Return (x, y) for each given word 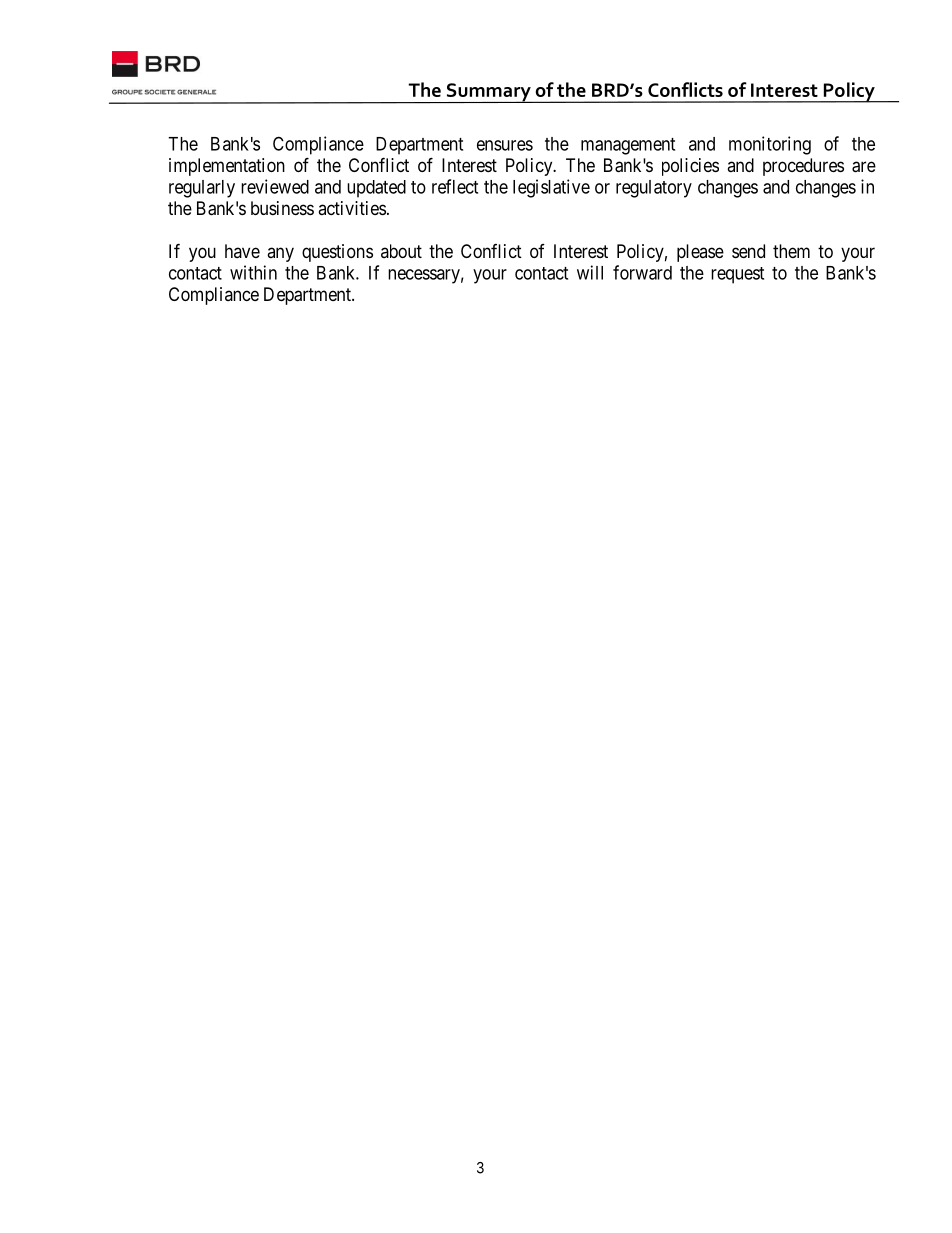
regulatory (654, 189)
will (590, 272)
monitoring (770, 145)
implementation (227, 167)
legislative (551, 188)
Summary (489, 93)
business (282, 208)
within (253, 272)
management (628, 146)
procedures (803, 167)
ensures (505, 145)
